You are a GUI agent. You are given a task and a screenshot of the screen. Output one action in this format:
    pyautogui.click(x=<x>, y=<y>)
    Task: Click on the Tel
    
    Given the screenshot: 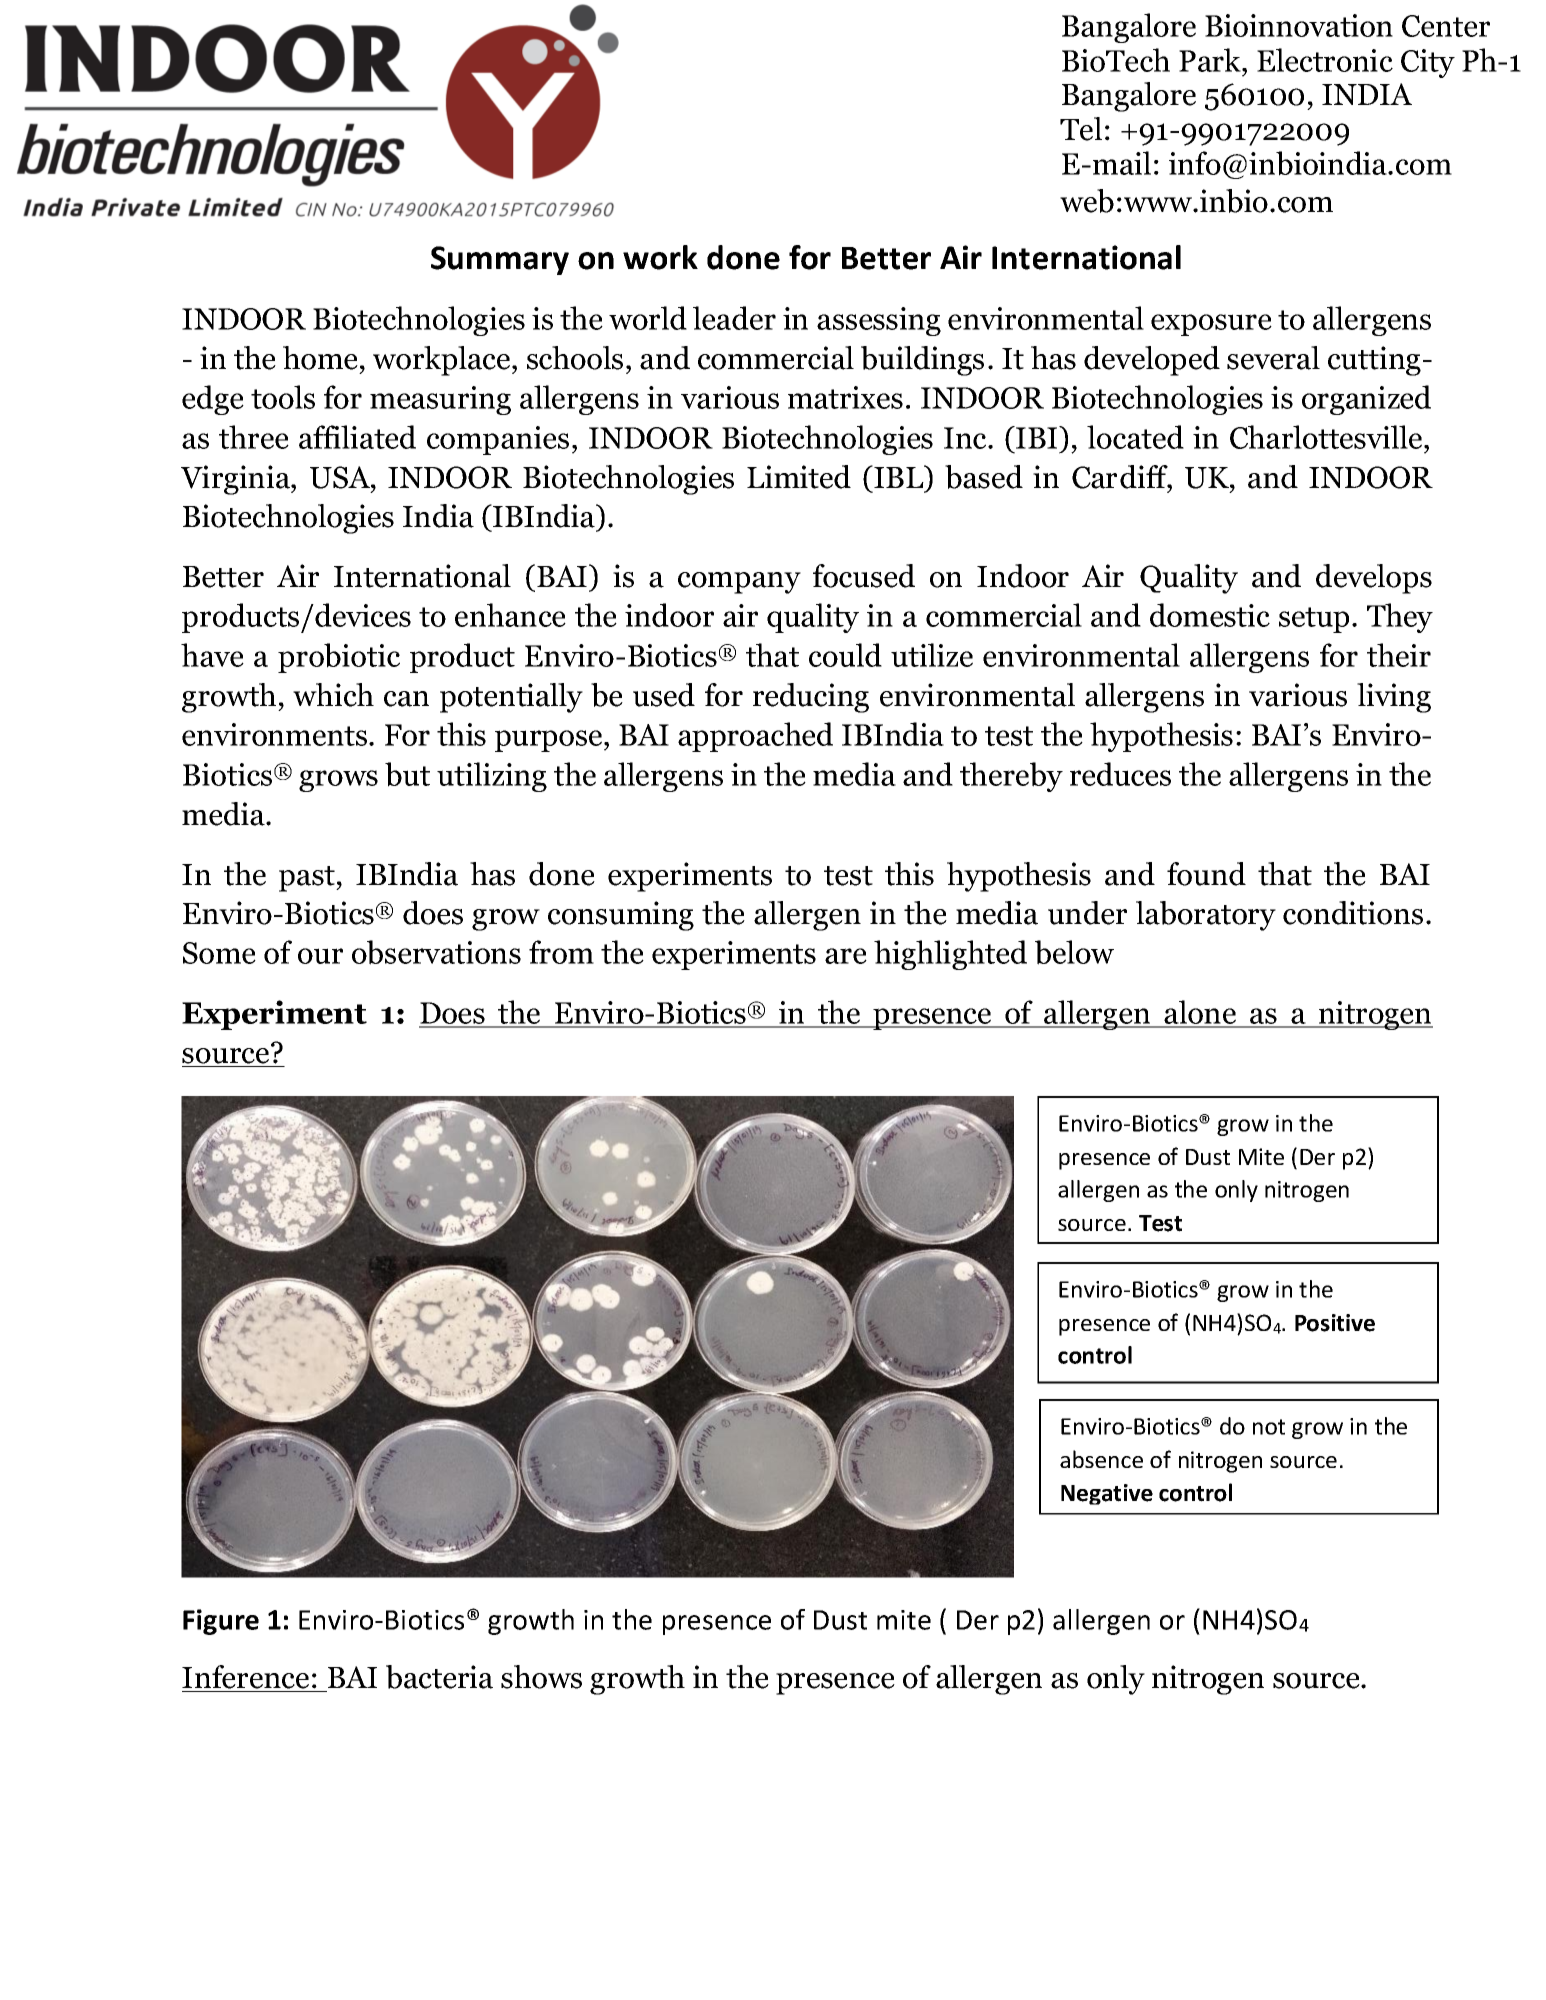 What is the action you would take?
    pyautogui.click(x=1081, y=129)
